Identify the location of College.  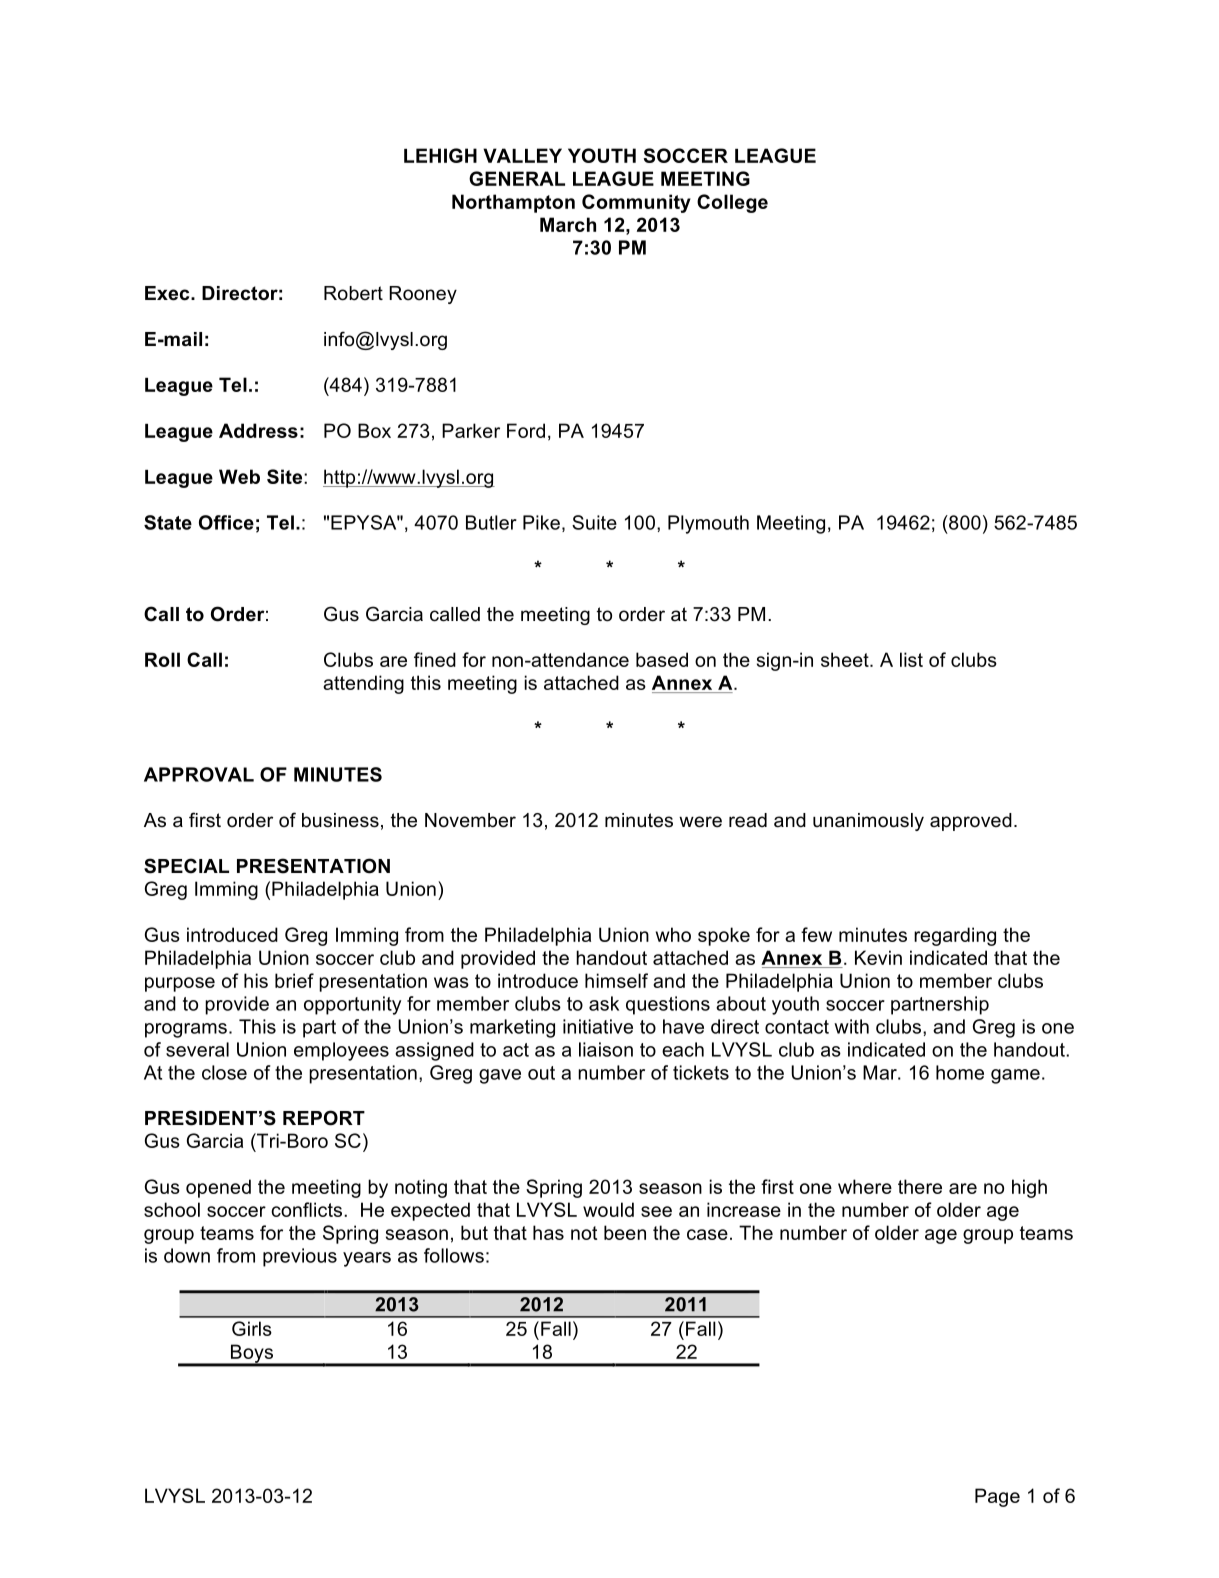
(732, 203).
